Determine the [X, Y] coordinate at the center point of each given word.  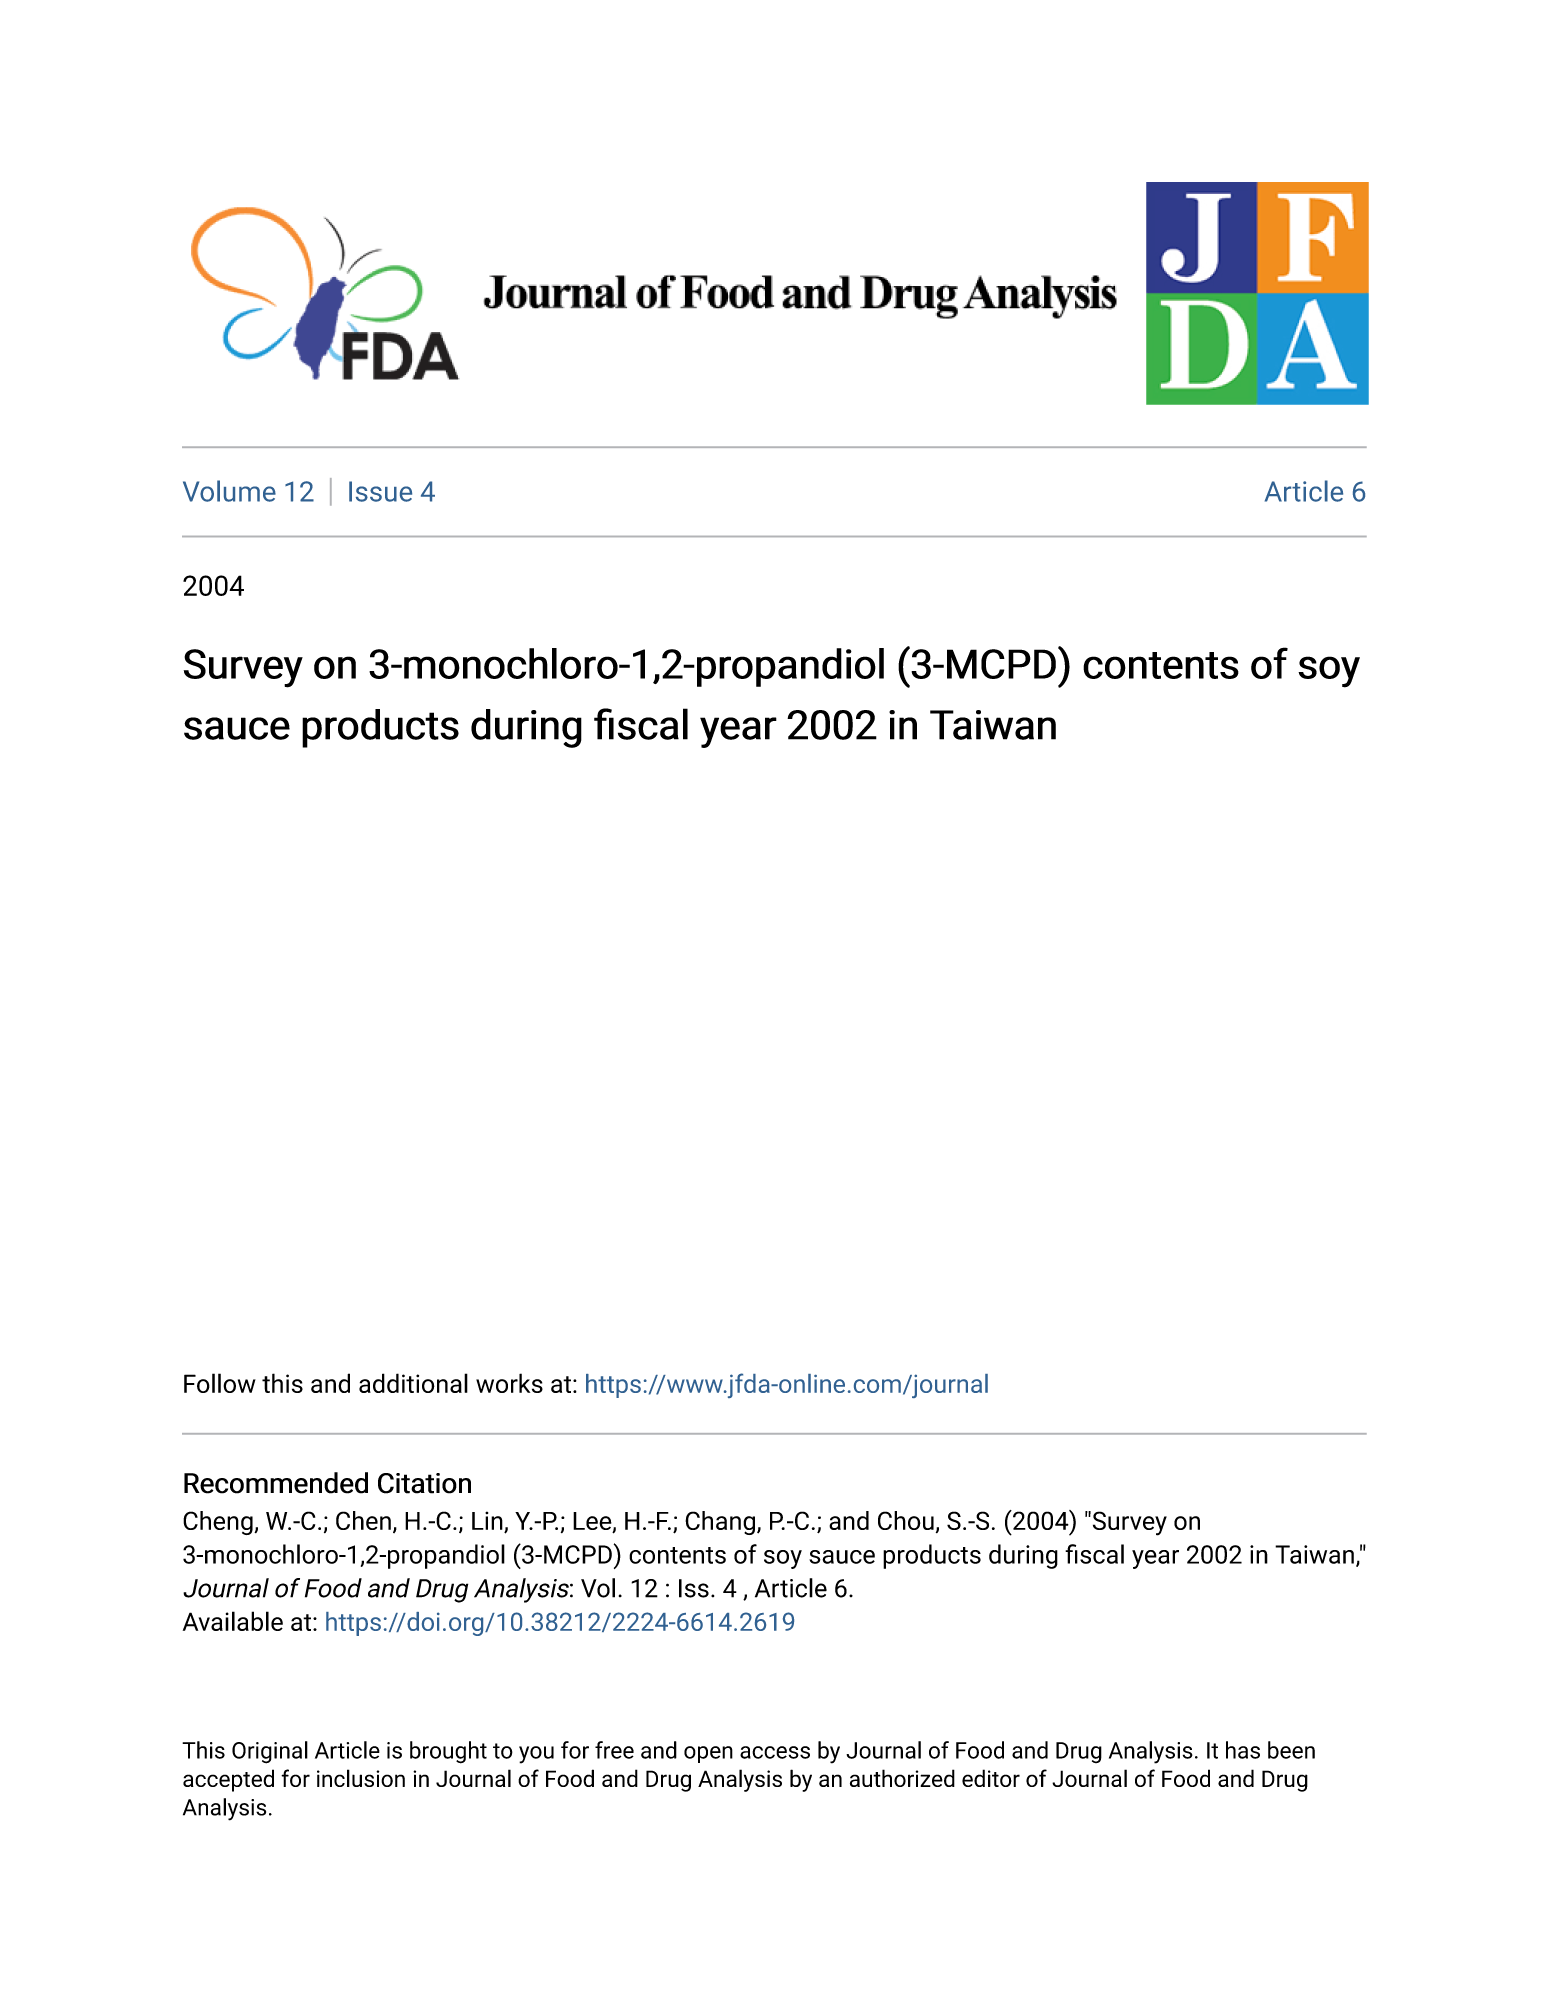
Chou [906, 1520]
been [1291, 1750]
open [708, 1754]
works [509, 1383]
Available [233, 1621]
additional [413, 1383]
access [775, 1752]
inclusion [361, 1778]
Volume [229, 491]
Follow [220, 1383]
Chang [720, 1523]
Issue [380, 491]
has [1243, 1750]
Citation [424, 1483]
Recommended [276, 1483]
